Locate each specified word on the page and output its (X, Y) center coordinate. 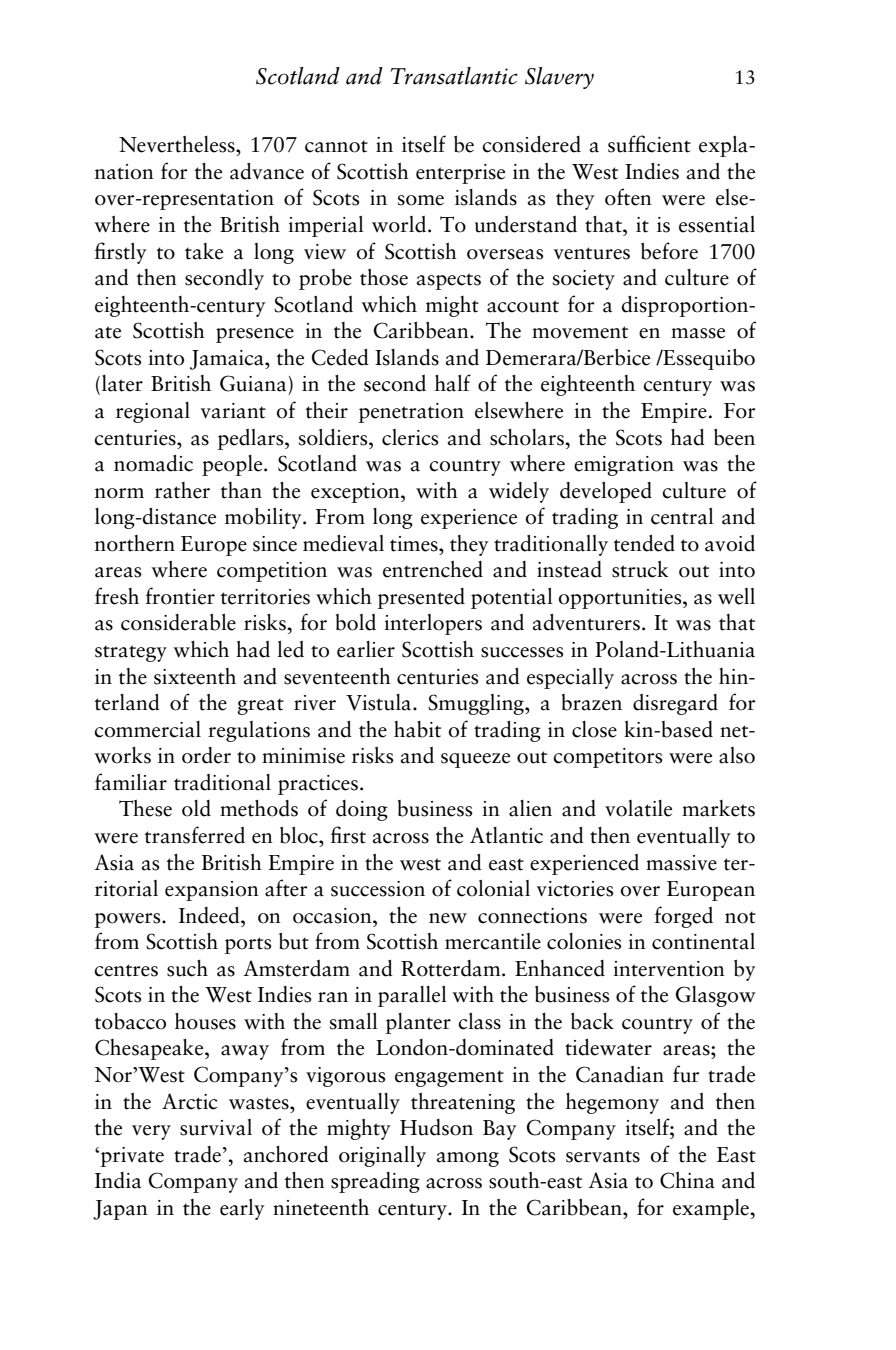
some (421, 200)
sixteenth (195, 676)
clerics (410, 437)
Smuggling (477, 704)
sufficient (649, 144)
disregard (675, 704)
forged (683, 917)
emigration (624, 466)
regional (153, 412)
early (242, 1209)
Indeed (210, 915)
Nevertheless (178, 144)
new (448, 918)
